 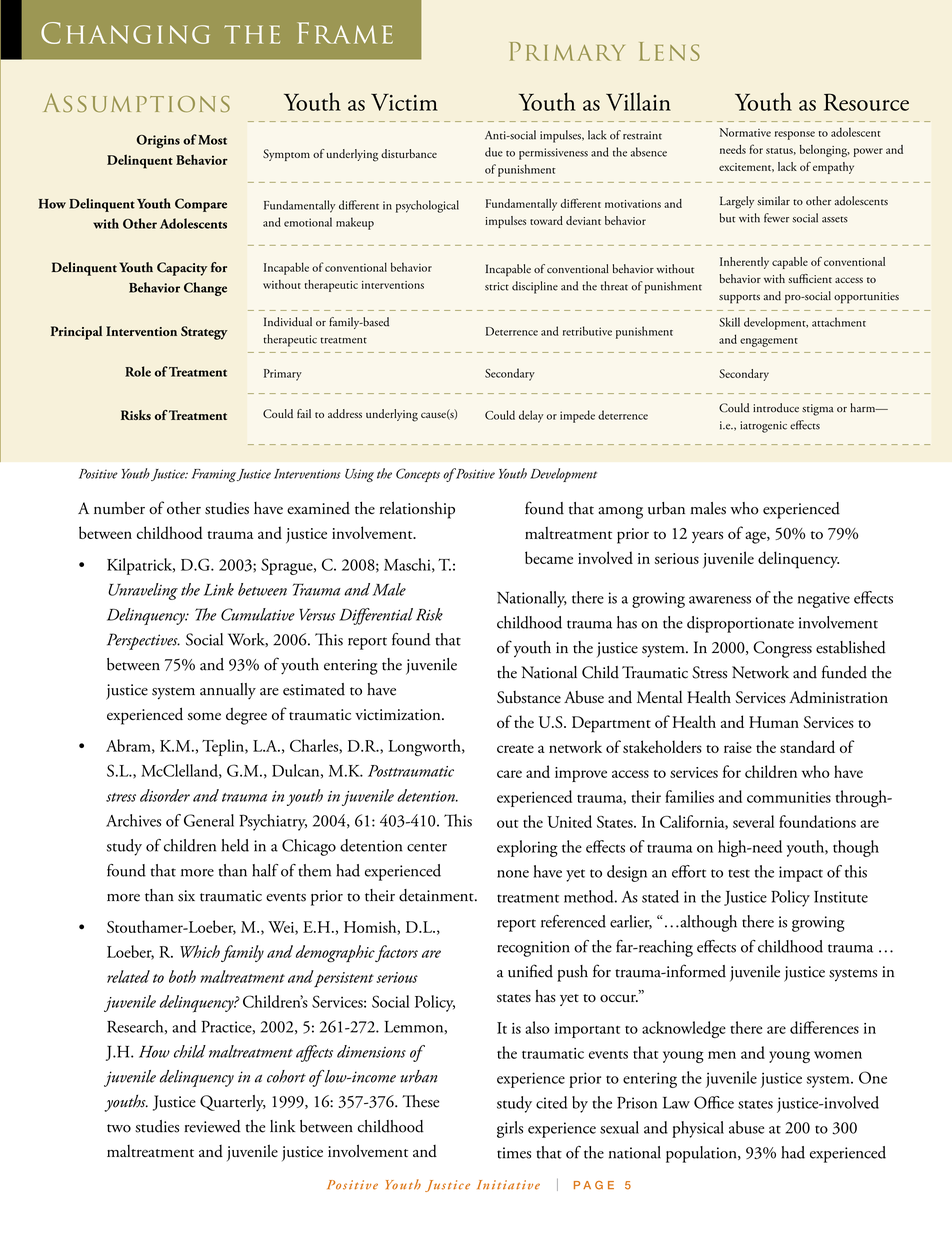 I want to click on Assumptions, so click(x=136, y=102).
